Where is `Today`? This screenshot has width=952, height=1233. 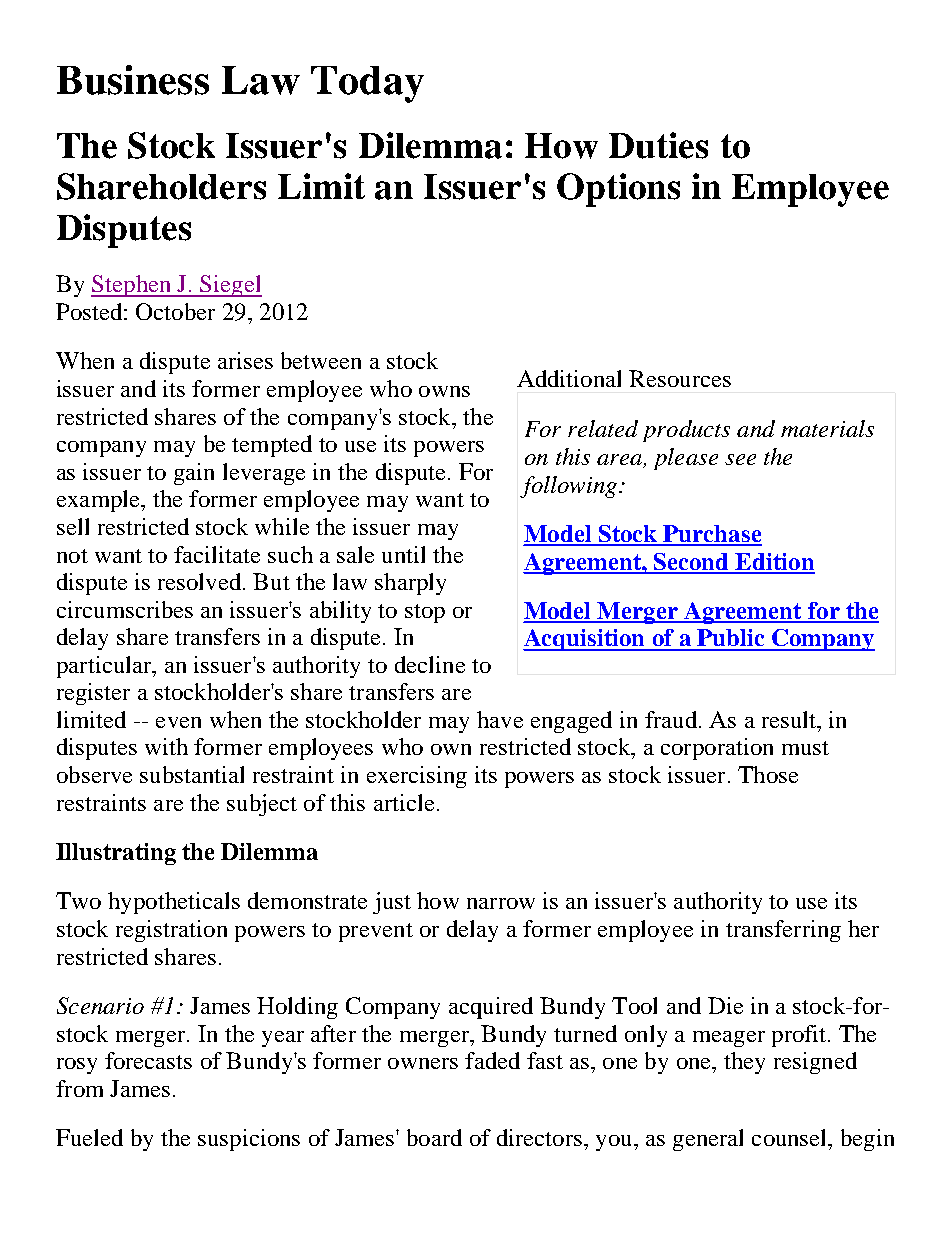 Today is located at coordinates (367, 84).
